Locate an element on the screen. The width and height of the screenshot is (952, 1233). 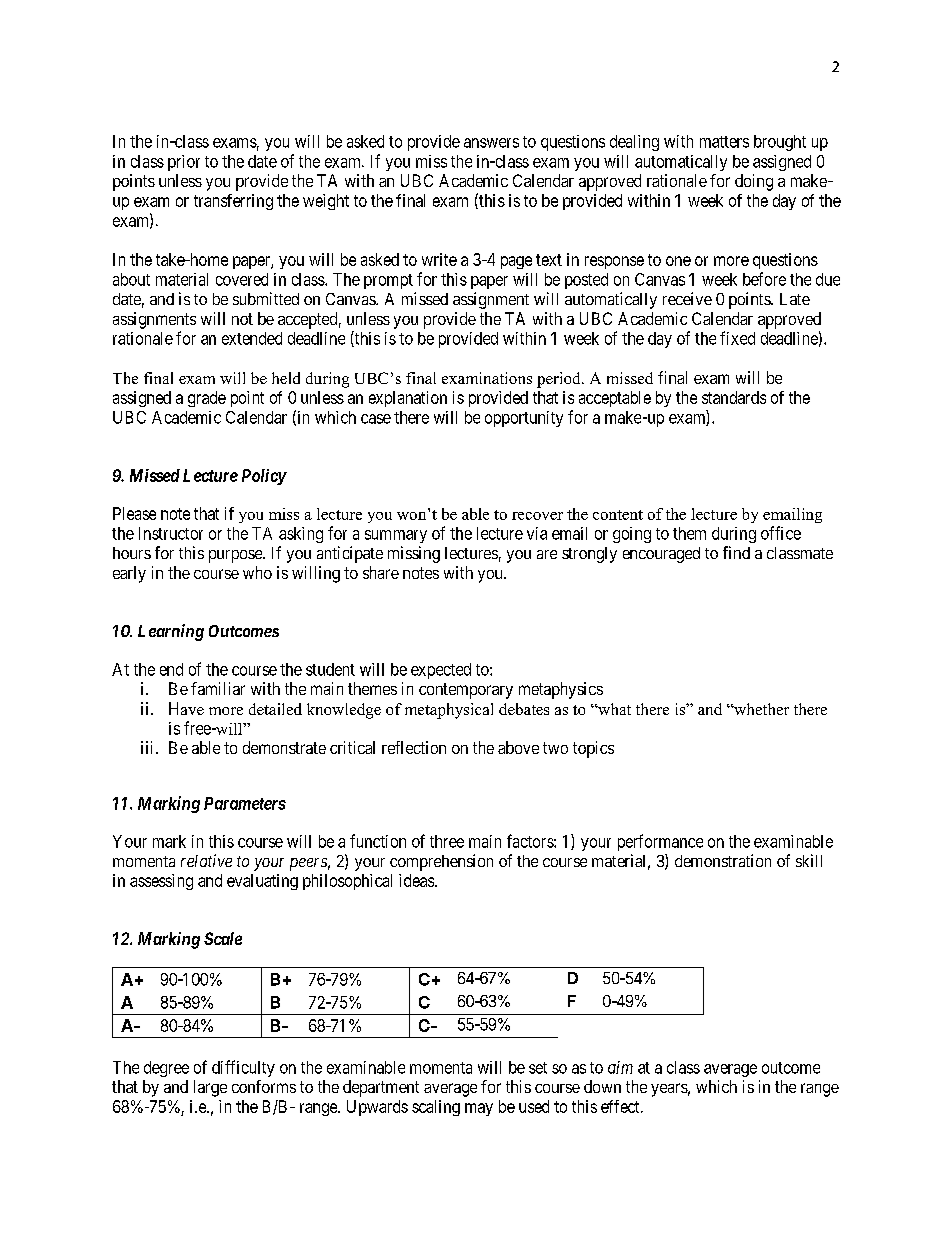
expected is located at coordinates (441, 671).
